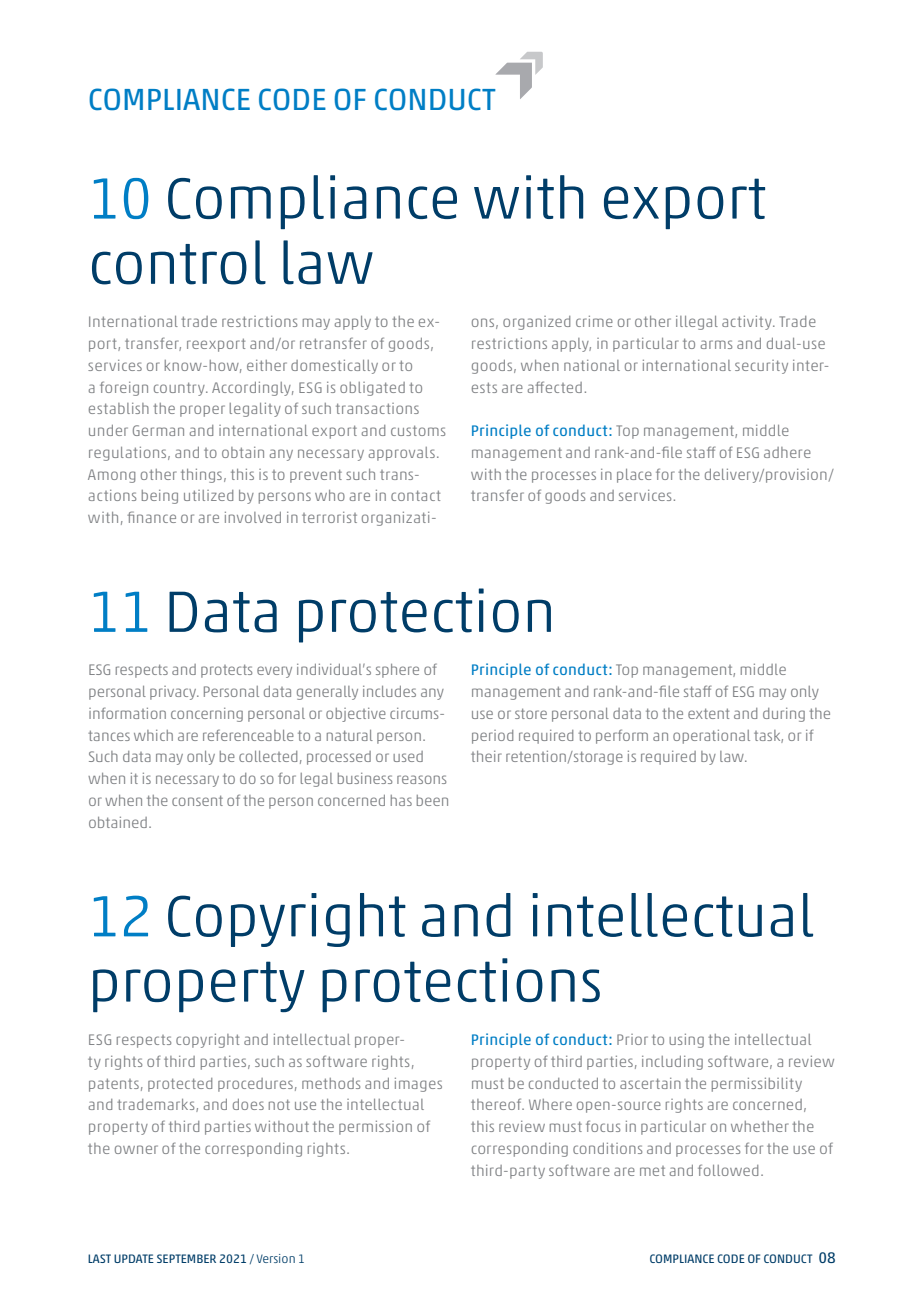 The width and height of the screenshot is (924, 1308). I want to click on domestically, so click(334, 367).
